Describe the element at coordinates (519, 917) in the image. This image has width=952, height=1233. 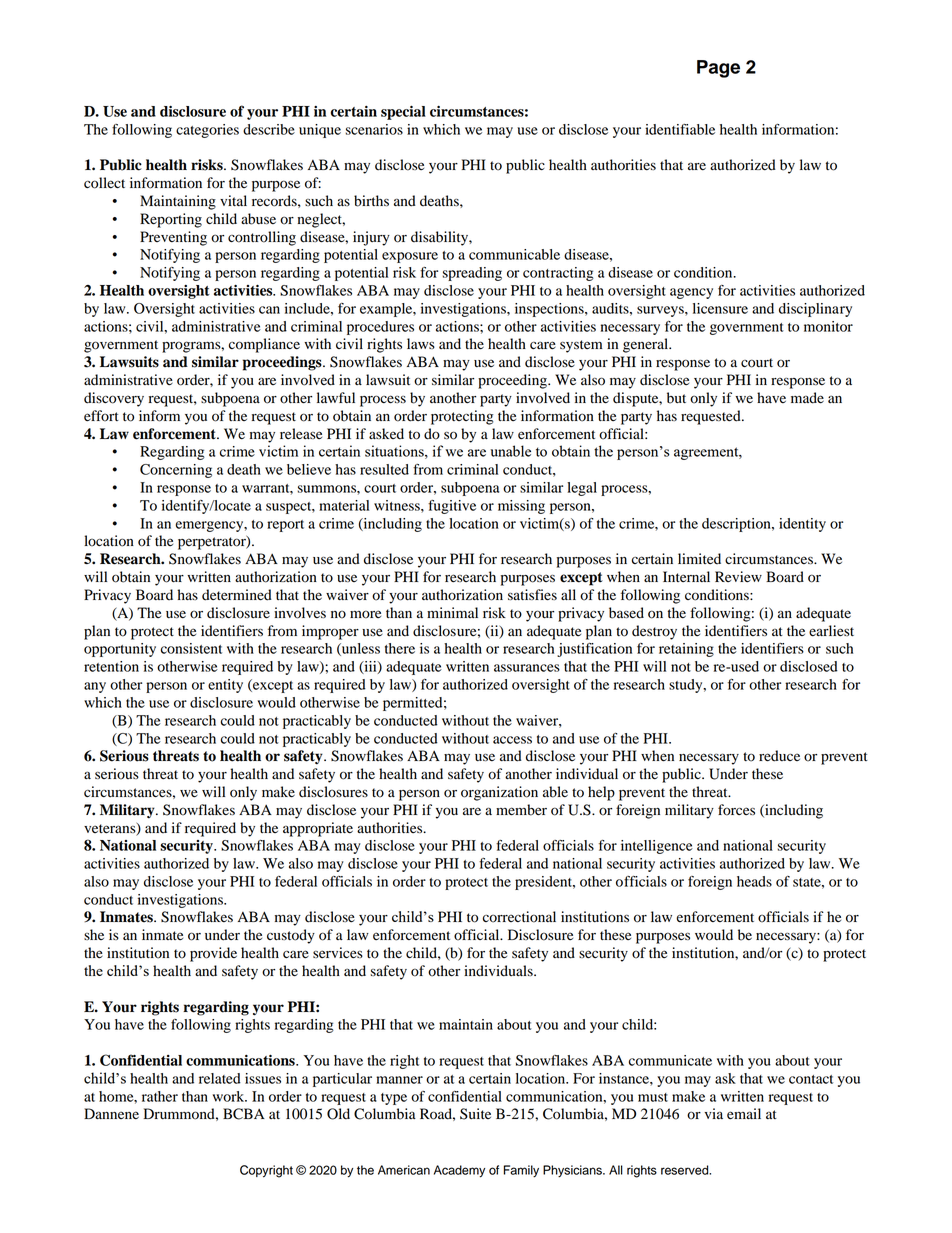
I see `correctional` at that location.
